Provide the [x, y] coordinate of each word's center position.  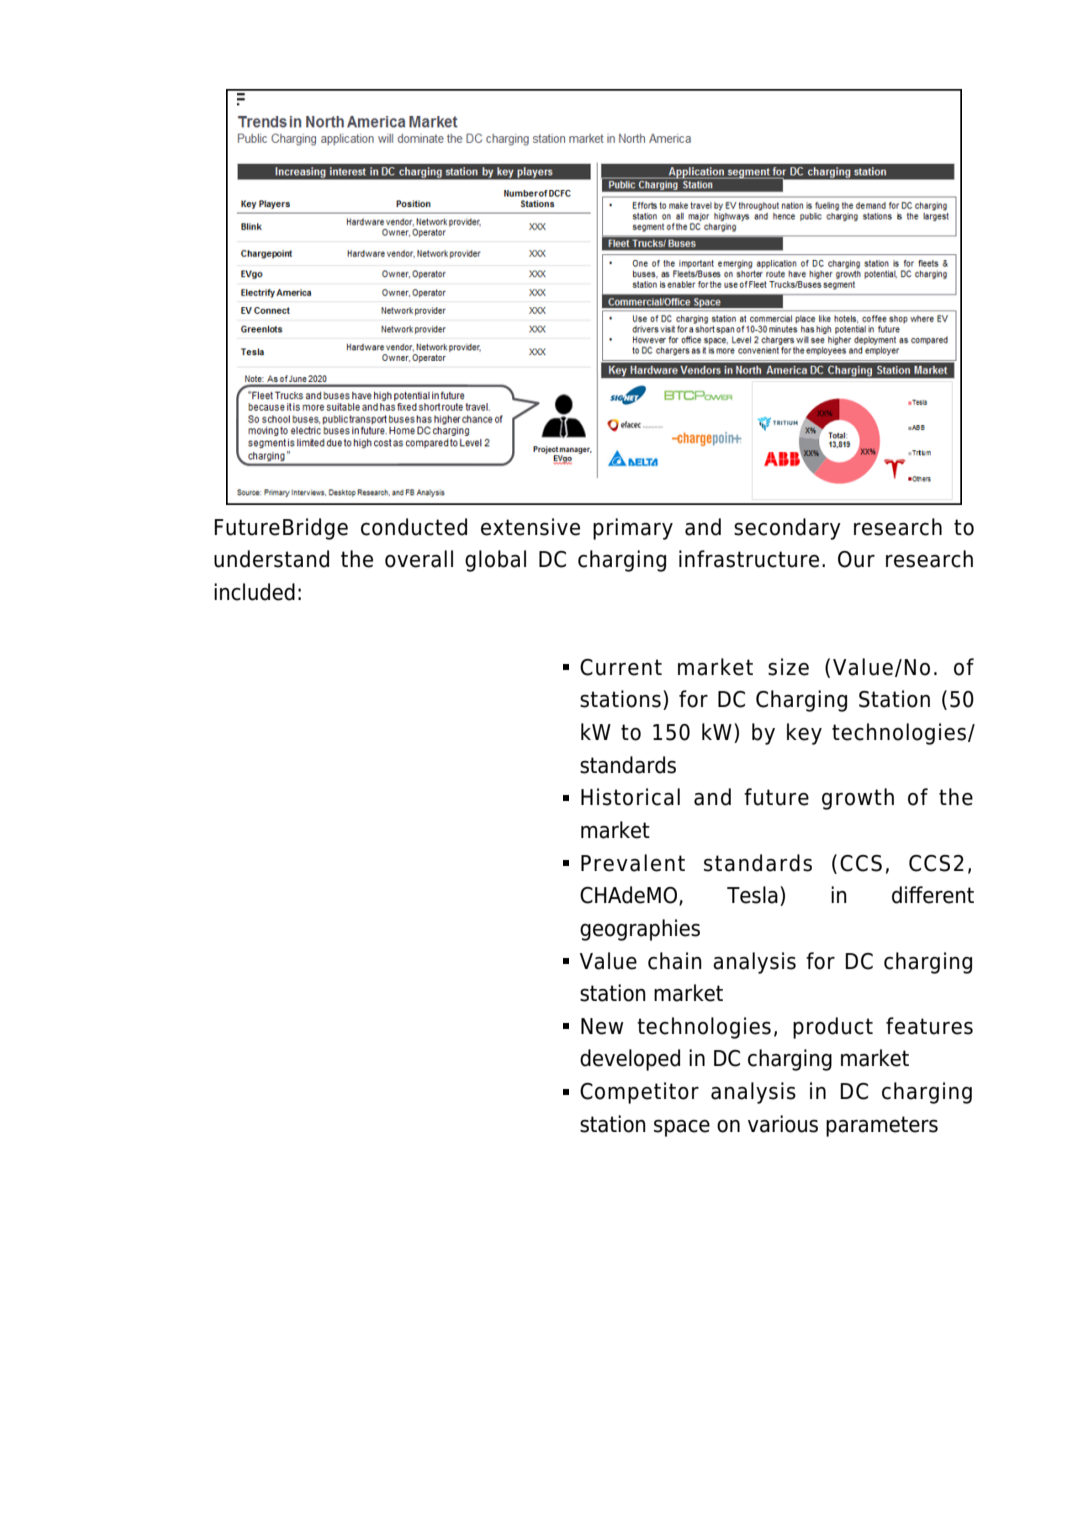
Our [856, 559]
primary [633, 529]
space [682, 1128]
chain [675, 961]
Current [621, 667]
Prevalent [633, 863]
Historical [630, 797]
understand [271, 559]
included [254, 592]
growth [858, 799]
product [833, 1028]
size [788, 667]
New [602, 1026]
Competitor [639, 1093]
